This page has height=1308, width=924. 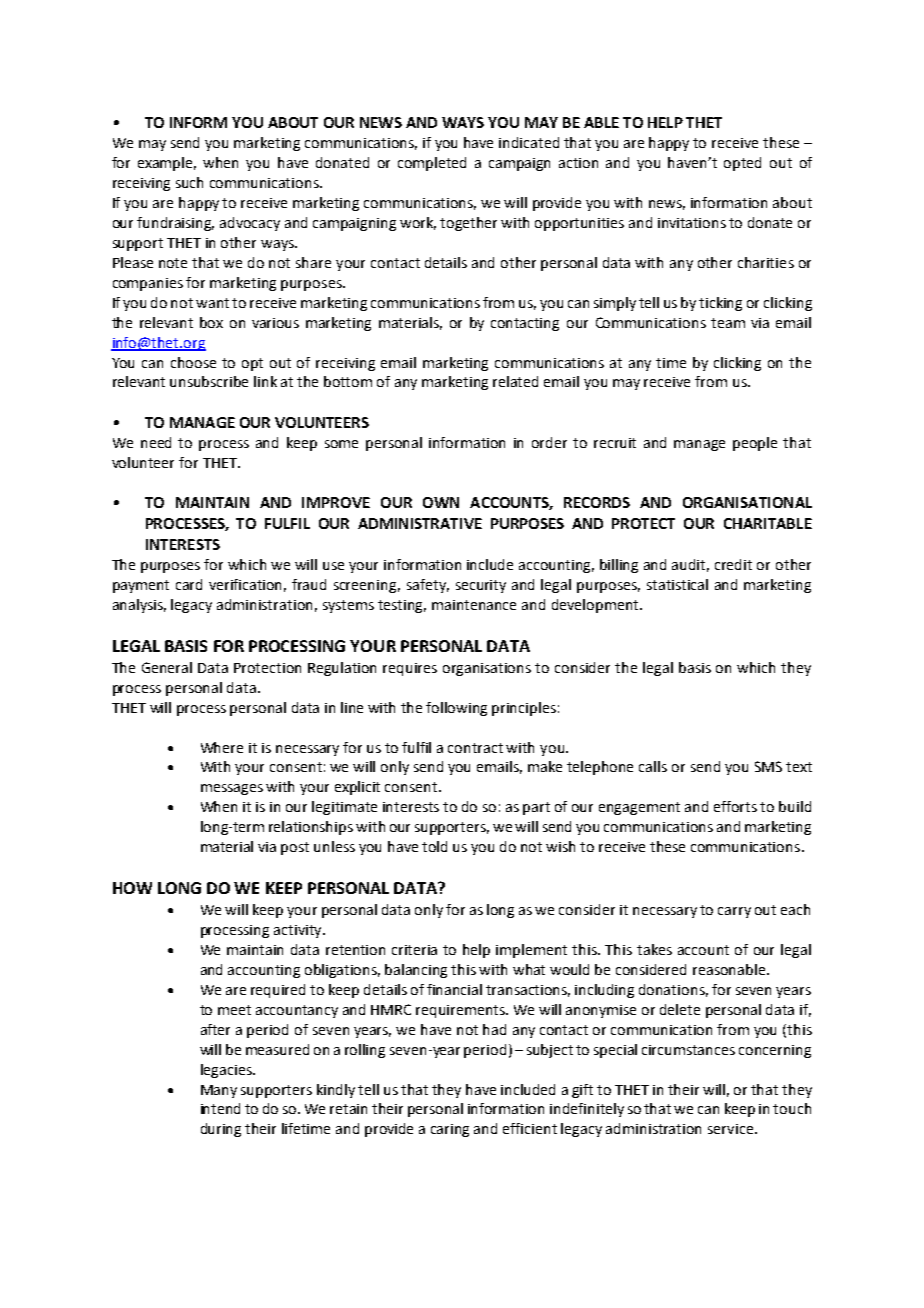 I want to click on need, so click(x=156, y=442).
